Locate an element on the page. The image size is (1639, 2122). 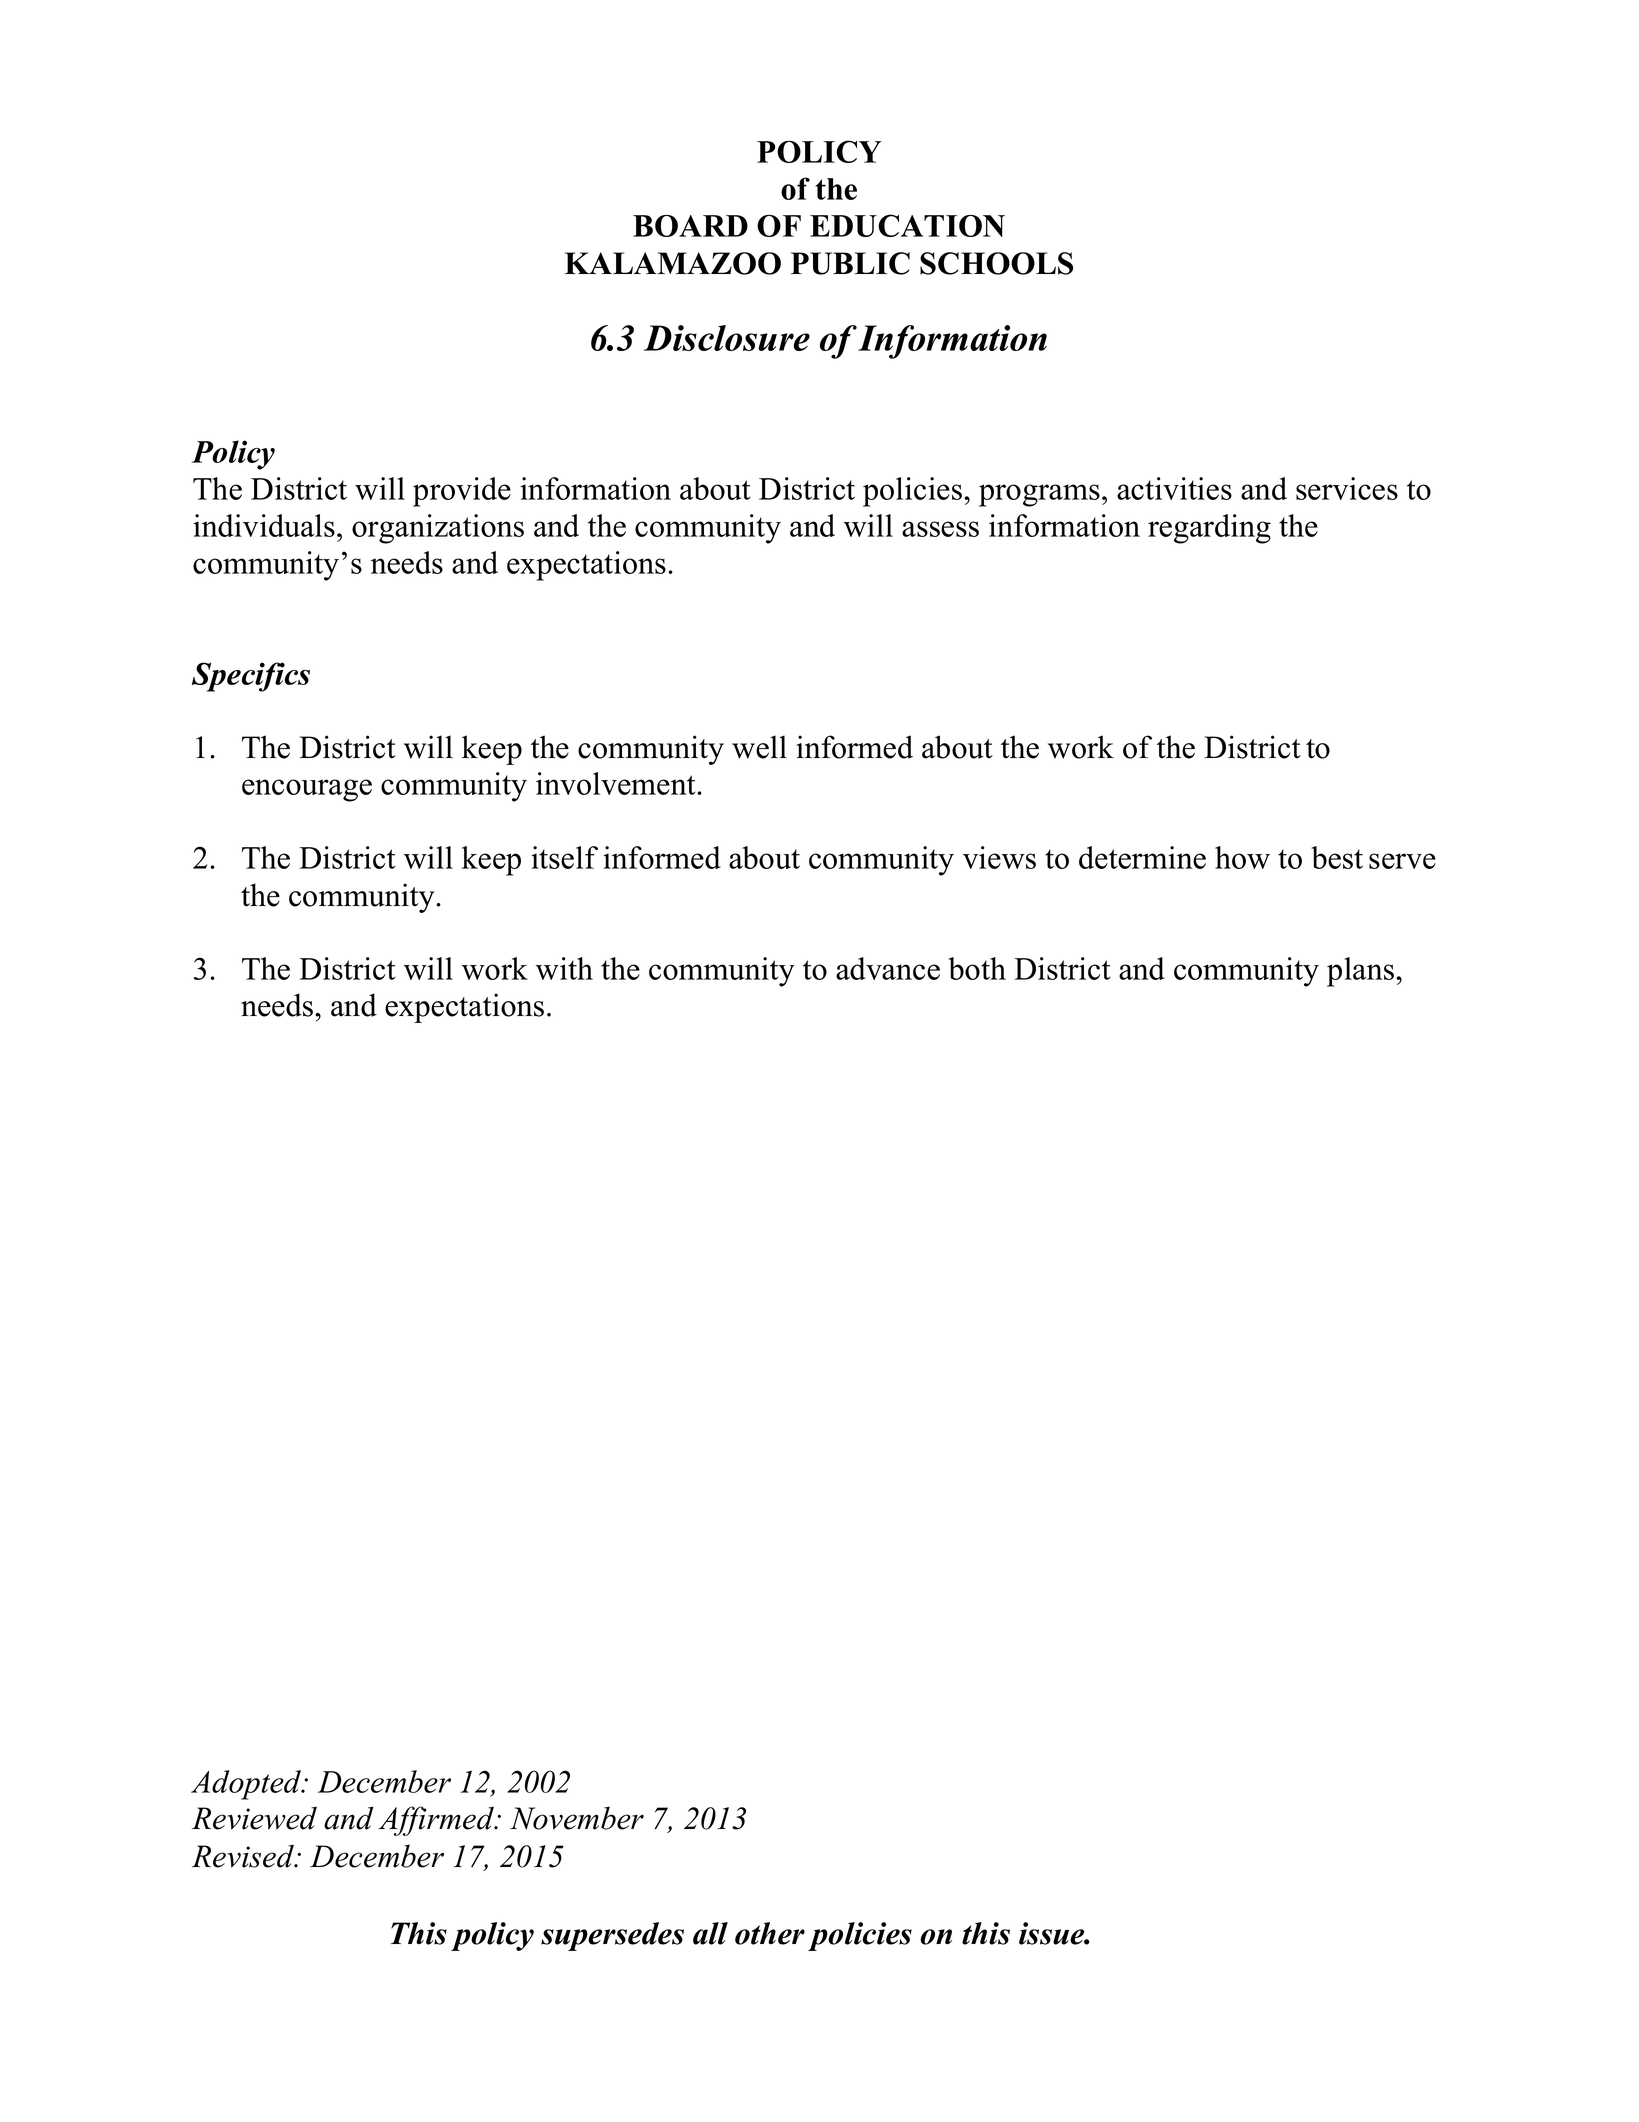
PUBLIC is located at coordinates (850, 263).
